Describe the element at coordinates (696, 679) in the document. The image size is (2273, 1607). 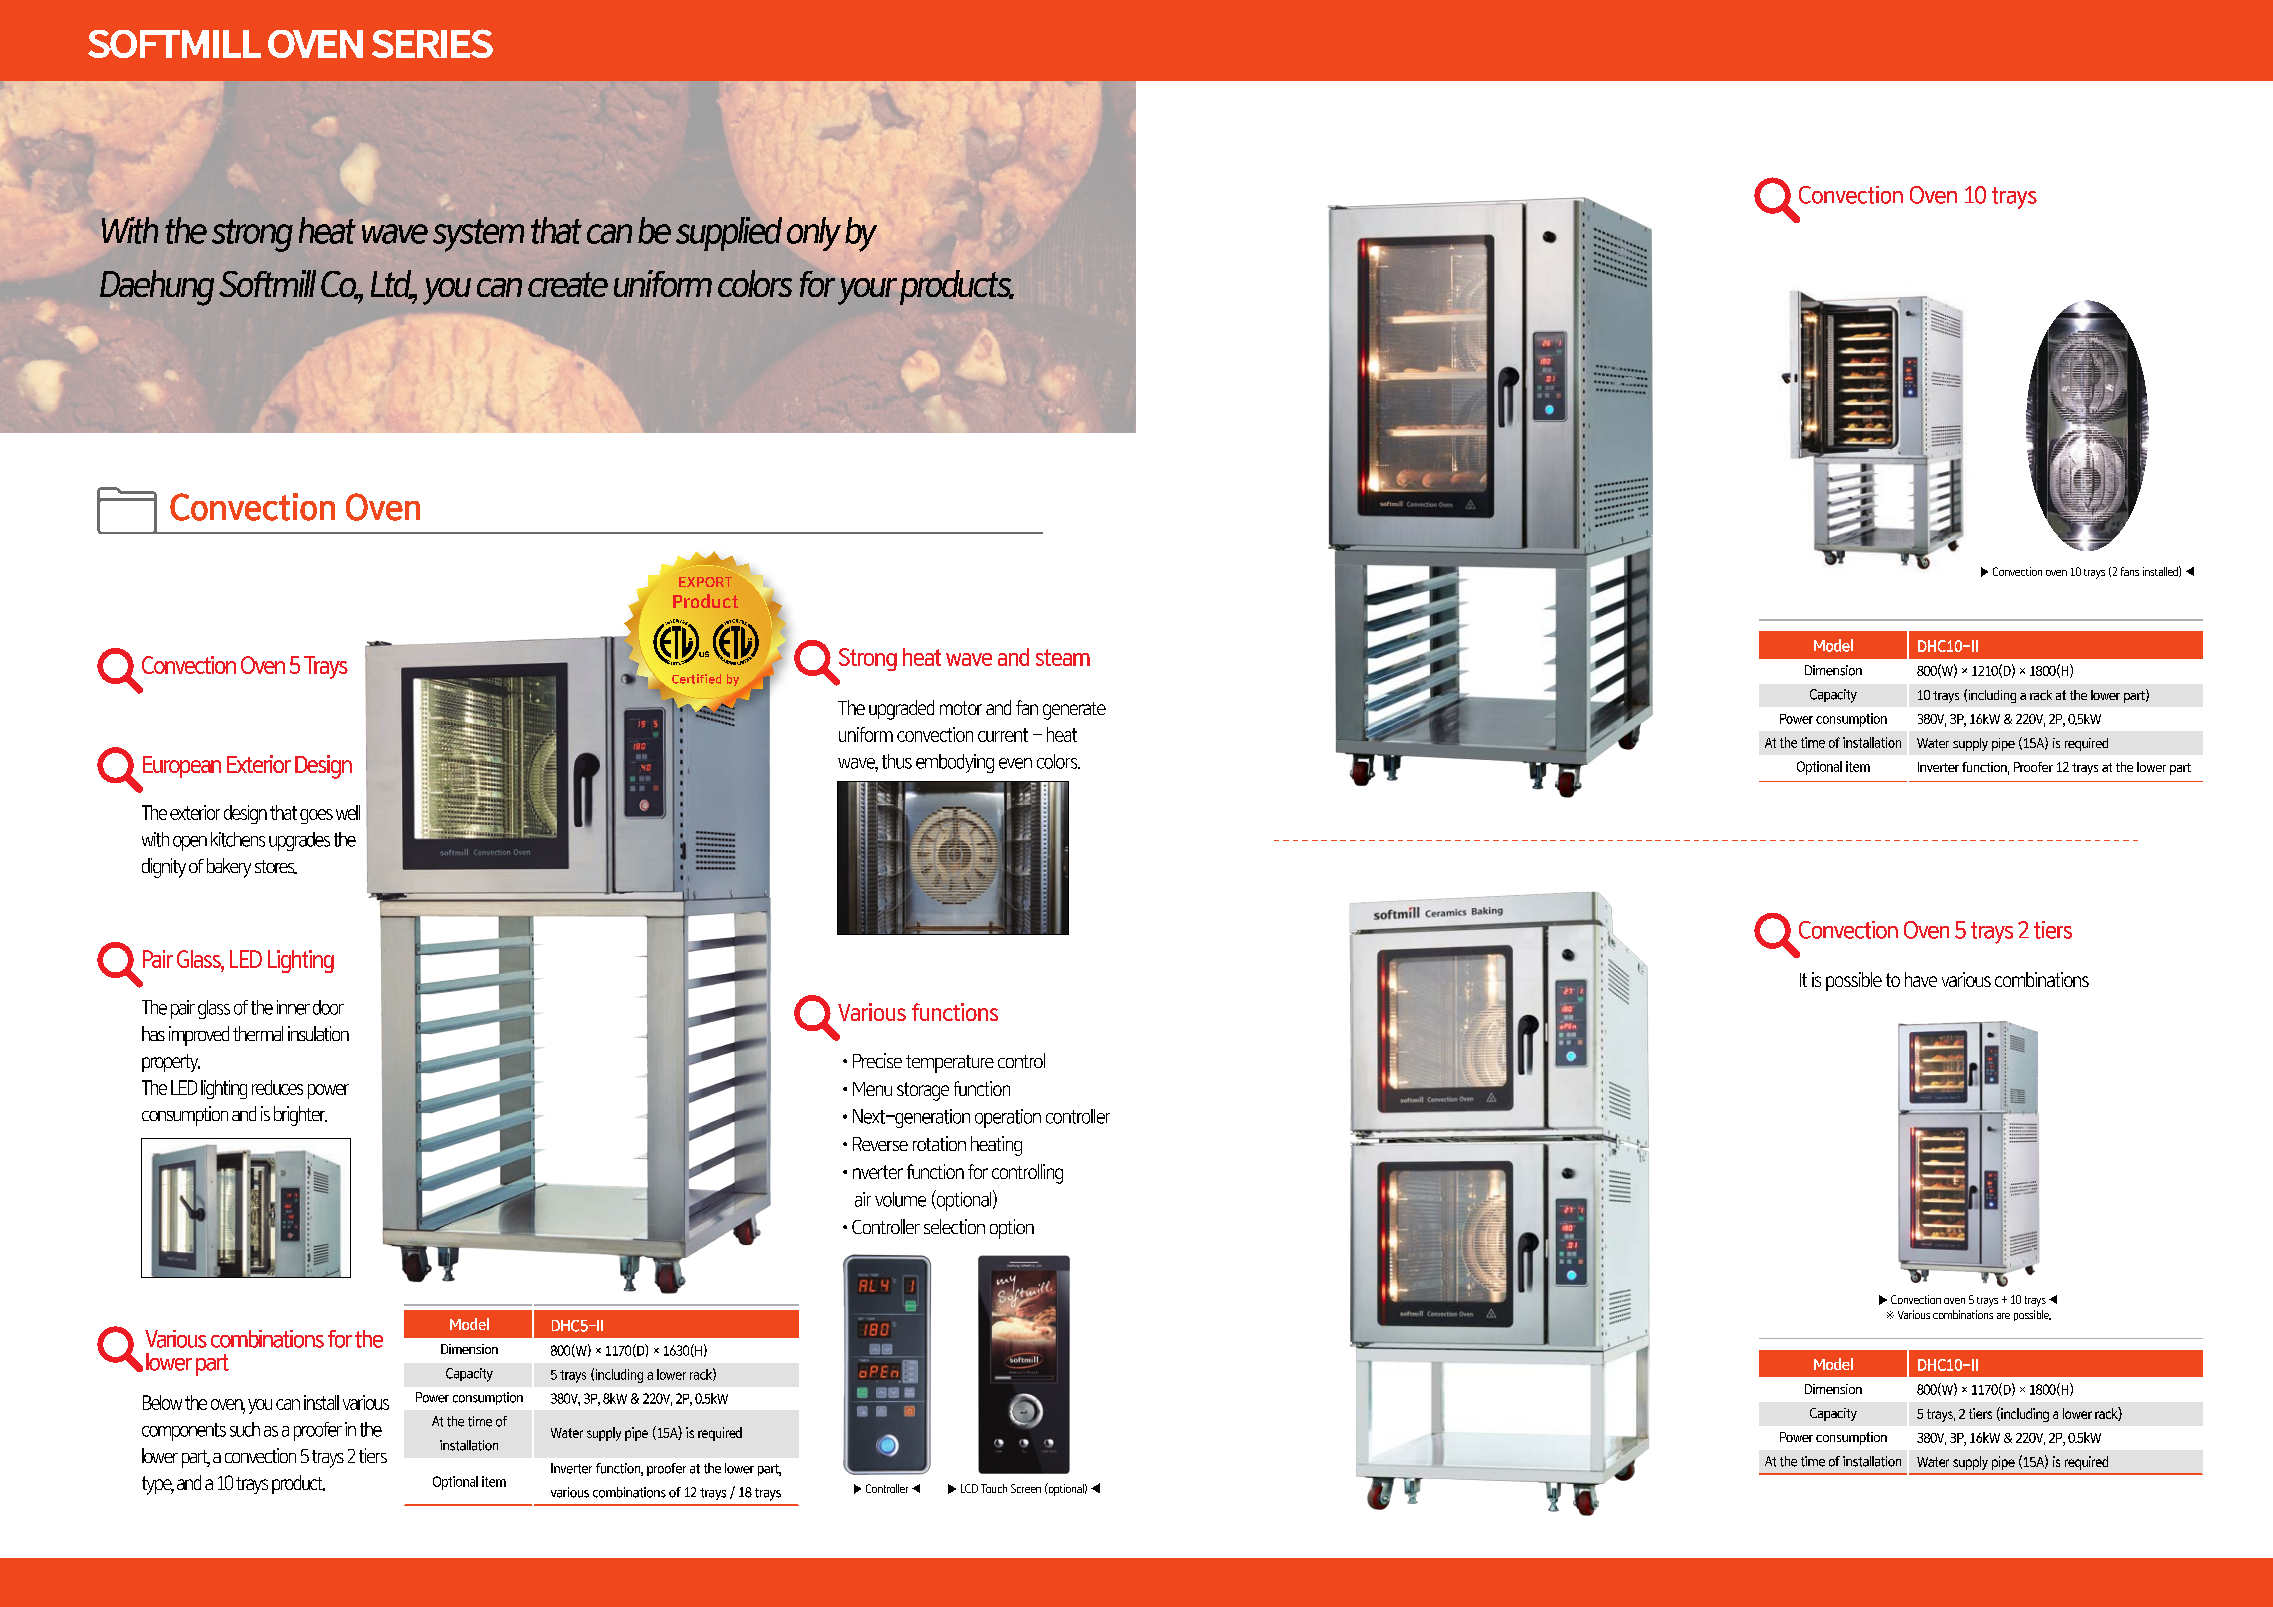
I see `Certified` at that location.
